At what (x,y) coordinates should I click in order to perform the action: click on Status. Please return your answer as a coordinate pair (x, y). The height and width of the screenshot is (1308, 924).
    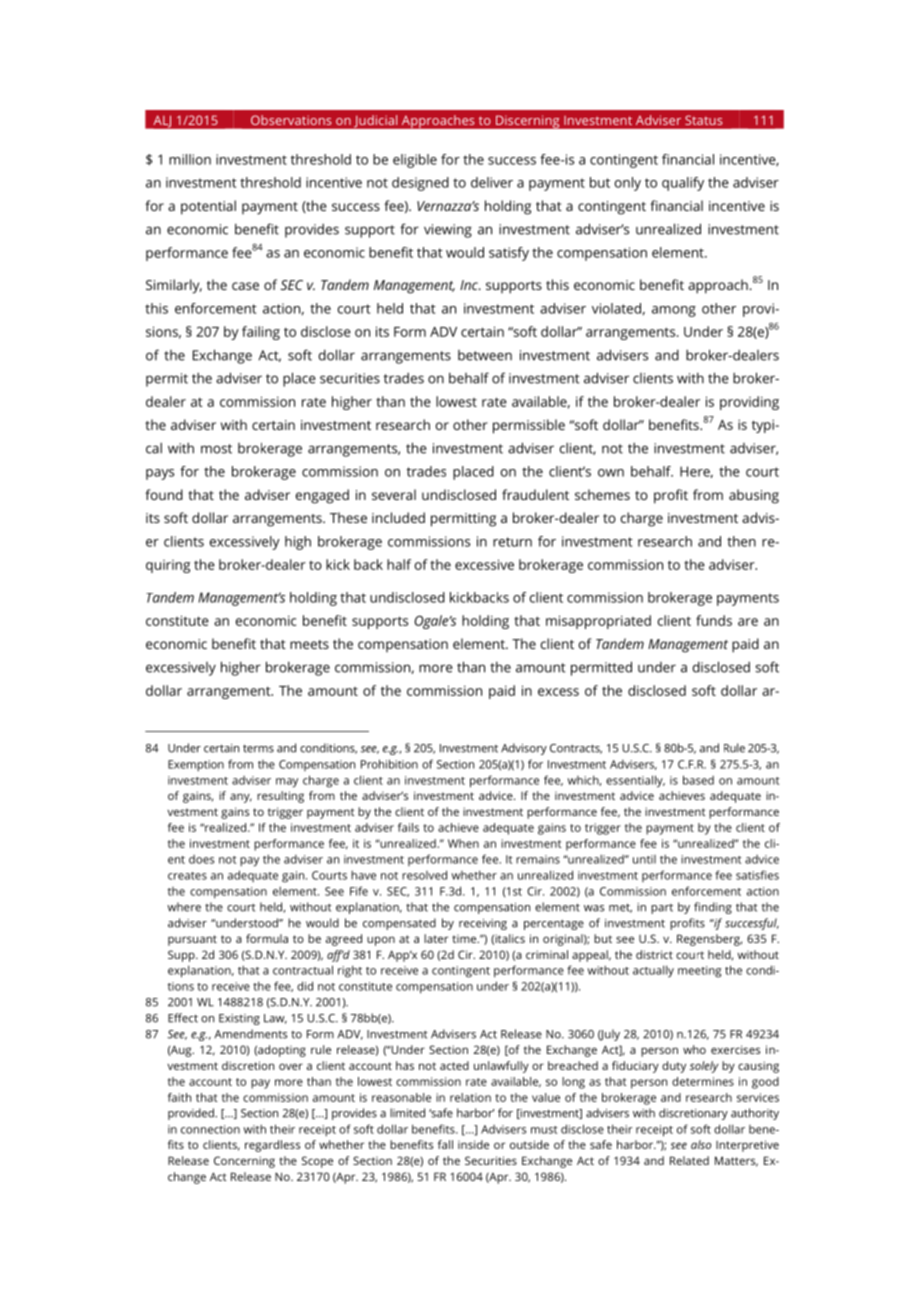
    Looking at the image, I should click on (704, 120).
